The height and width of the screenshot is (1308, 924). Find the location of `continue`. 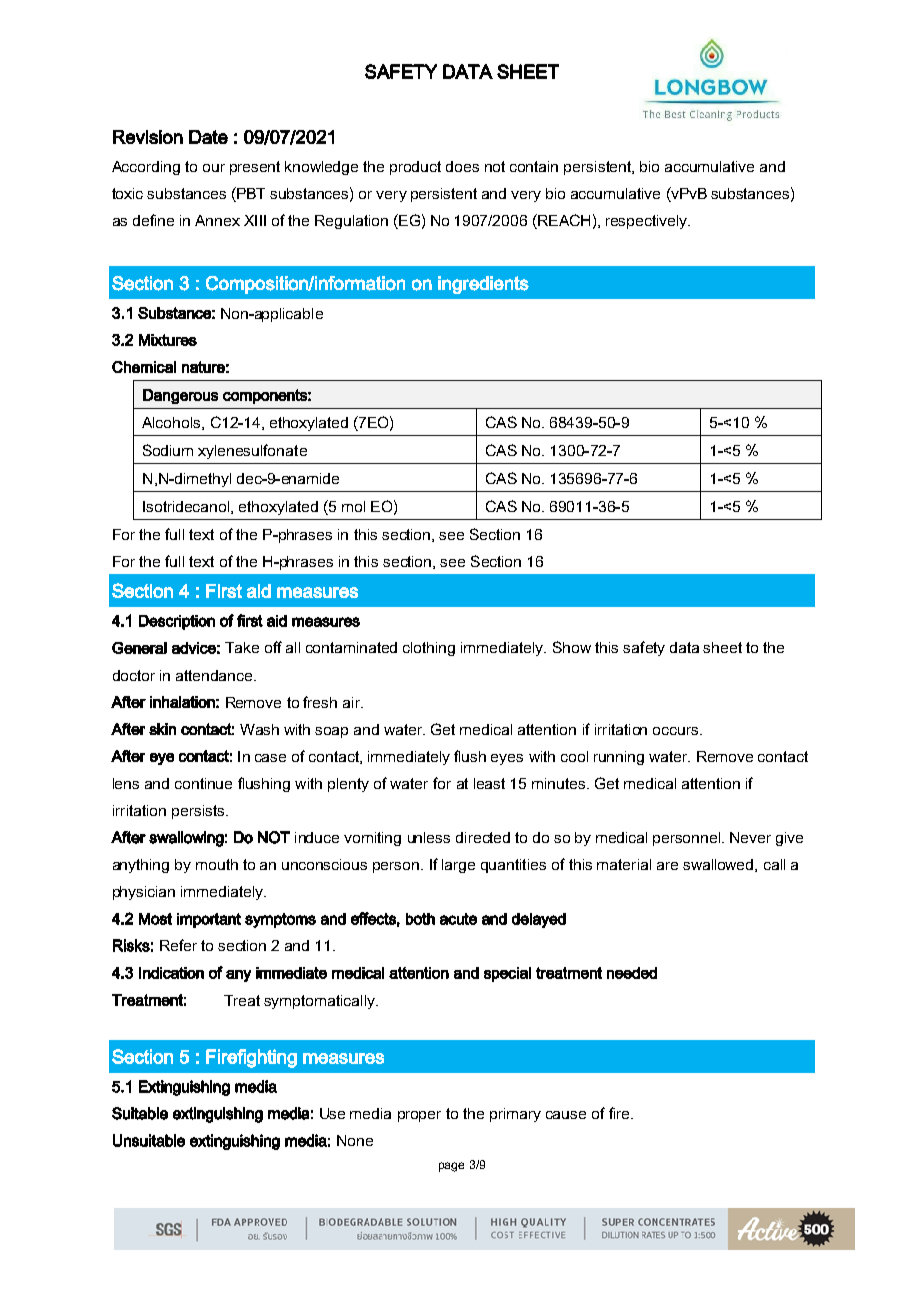

continue is located at coordinates (203, 783).
